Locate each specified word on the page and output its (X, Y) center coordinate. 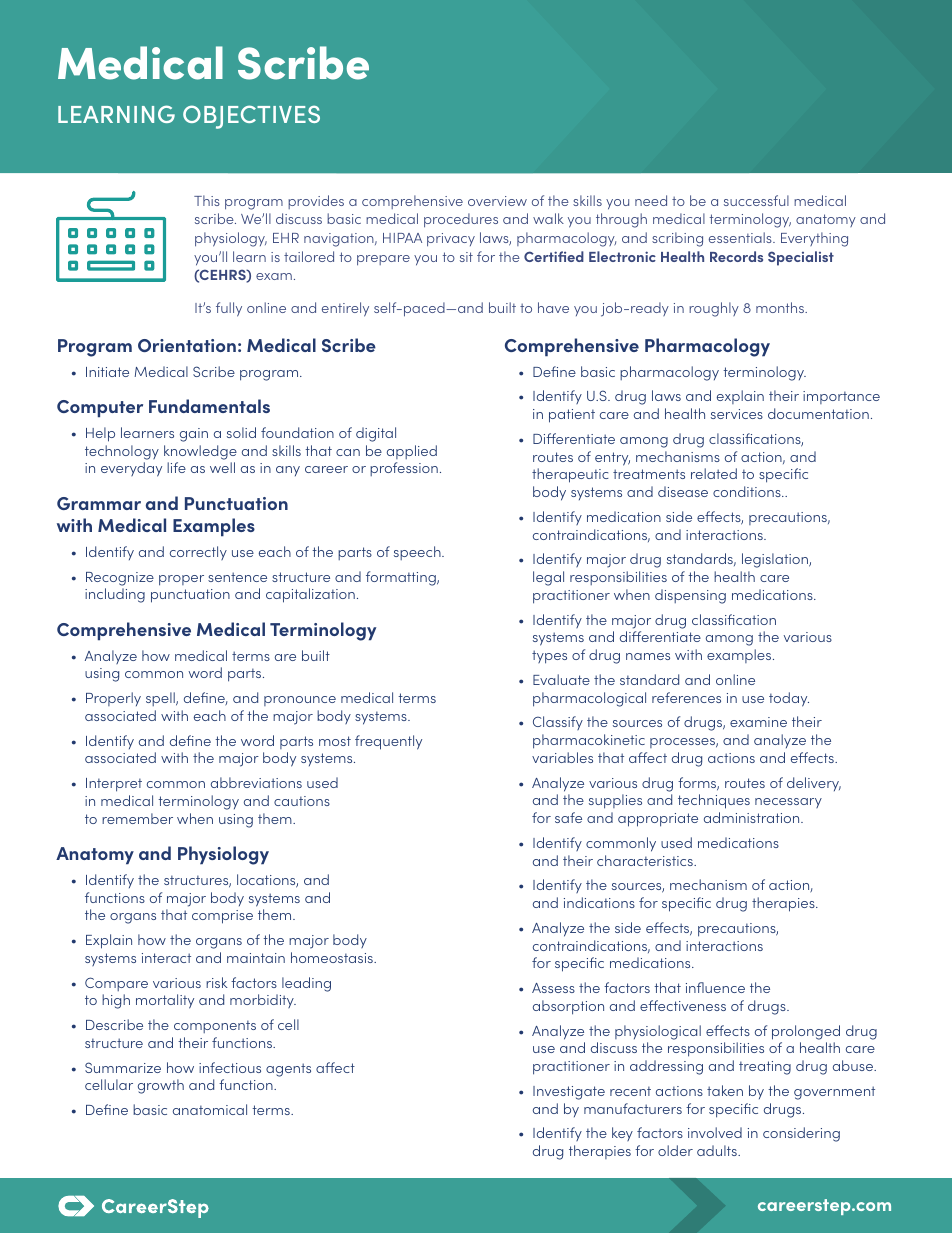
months (781, 307)
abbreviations (256, 782)
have (553, 307)
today (789, 699)
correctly (198, 553)
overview (497, 201)
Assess (553, 988)
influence (715, 987)
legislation (776, 560)
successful (756, 200)
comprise (222, 917)
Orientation (187, 345)
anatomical (210, 1109)
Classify (558, 723)
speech (418, 553)
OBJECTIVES (251, 117)
